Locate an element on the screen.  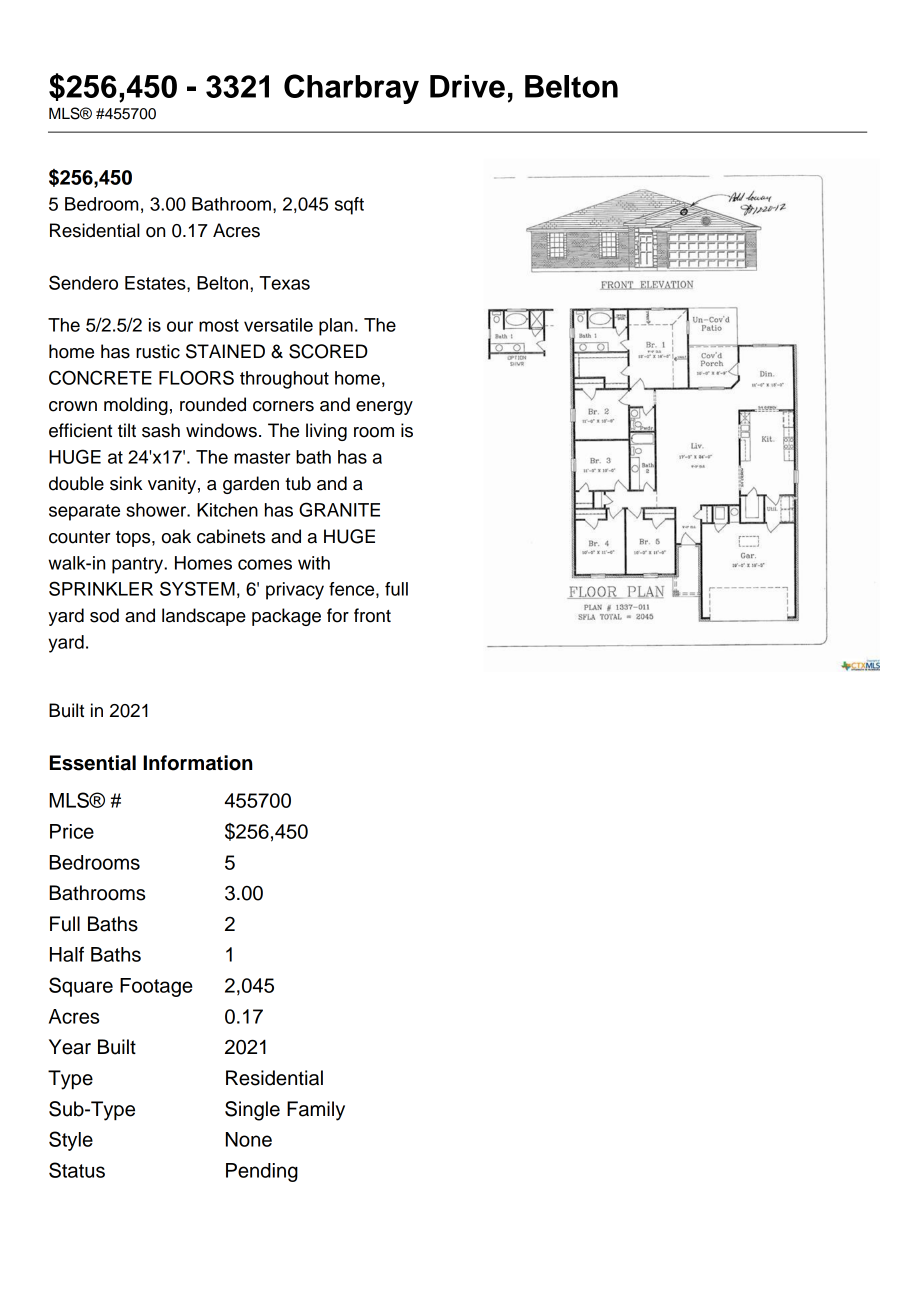
Information is located at coordinates (198, 763).
